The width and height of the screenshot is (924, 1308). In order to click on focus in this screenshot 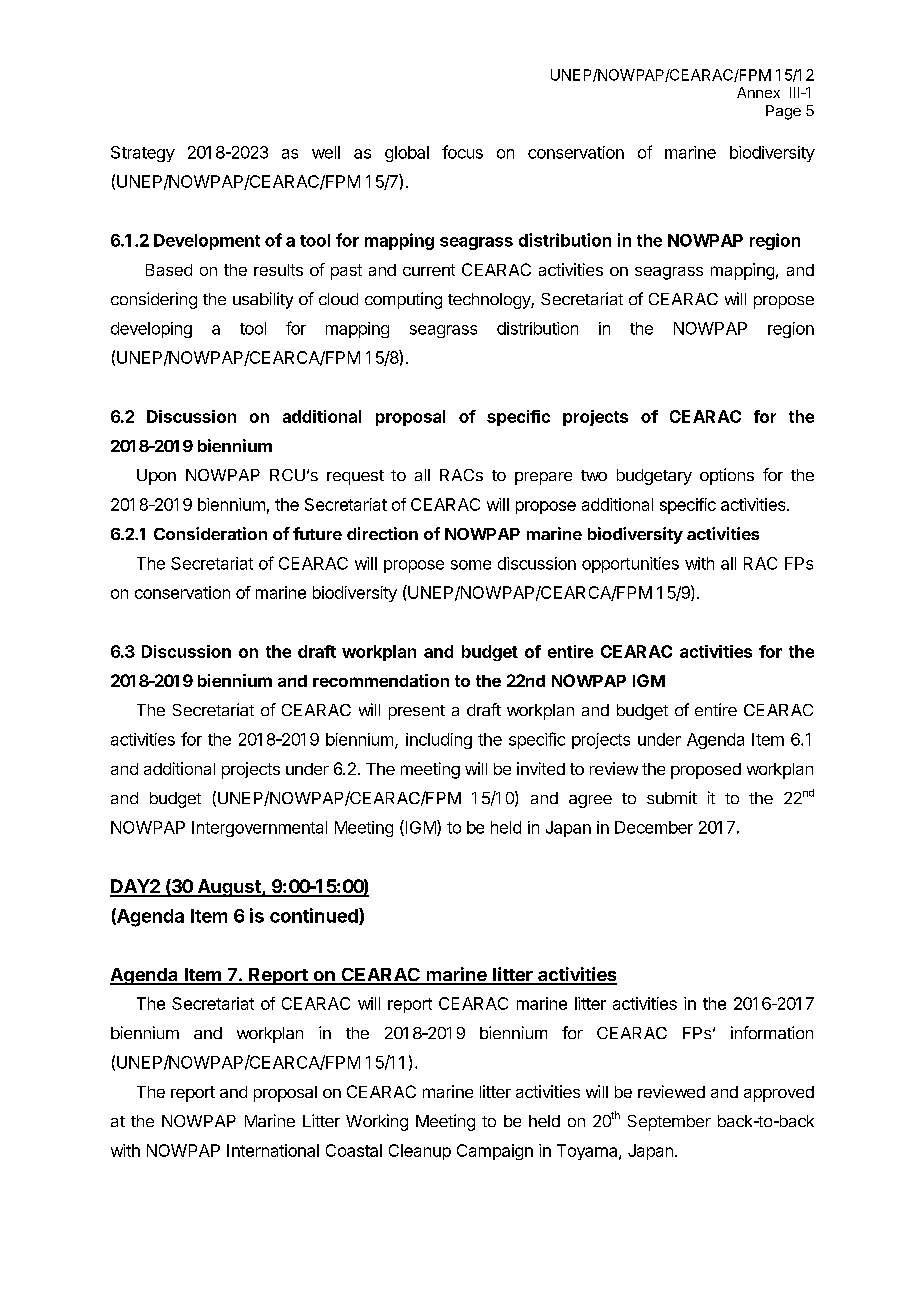, I will do `click(462, 152)`.
